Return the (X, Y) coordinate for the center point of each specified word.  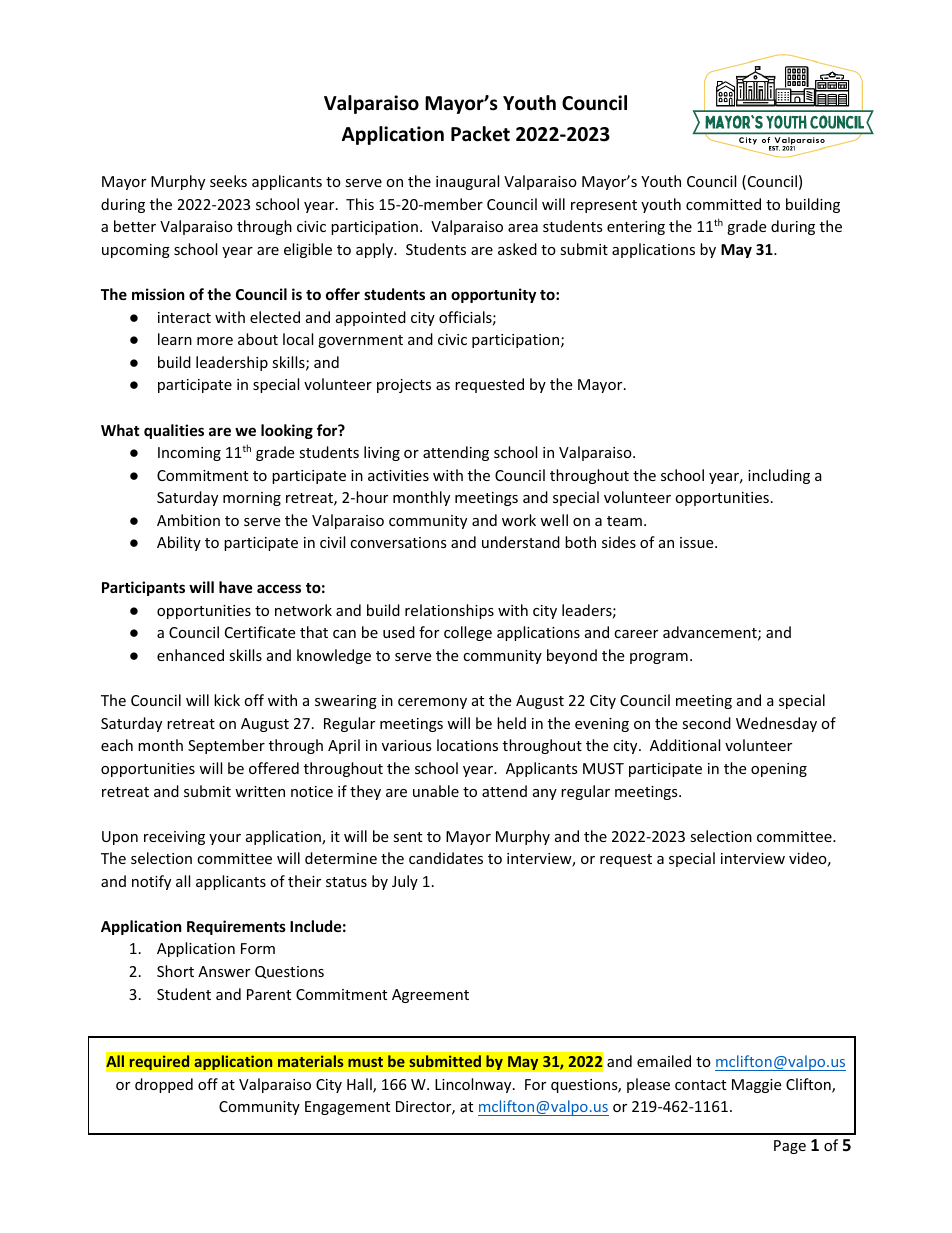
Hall (360, 1085)
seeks (228, 181)
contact (700, 1085)
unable (436, 791)
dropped (164, 1085)
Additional (685, 745)
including (779, 476)
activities (398, 475)
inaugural (467, 182)
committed (723, 204)
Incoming (189, 454)
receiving (174, 838)
